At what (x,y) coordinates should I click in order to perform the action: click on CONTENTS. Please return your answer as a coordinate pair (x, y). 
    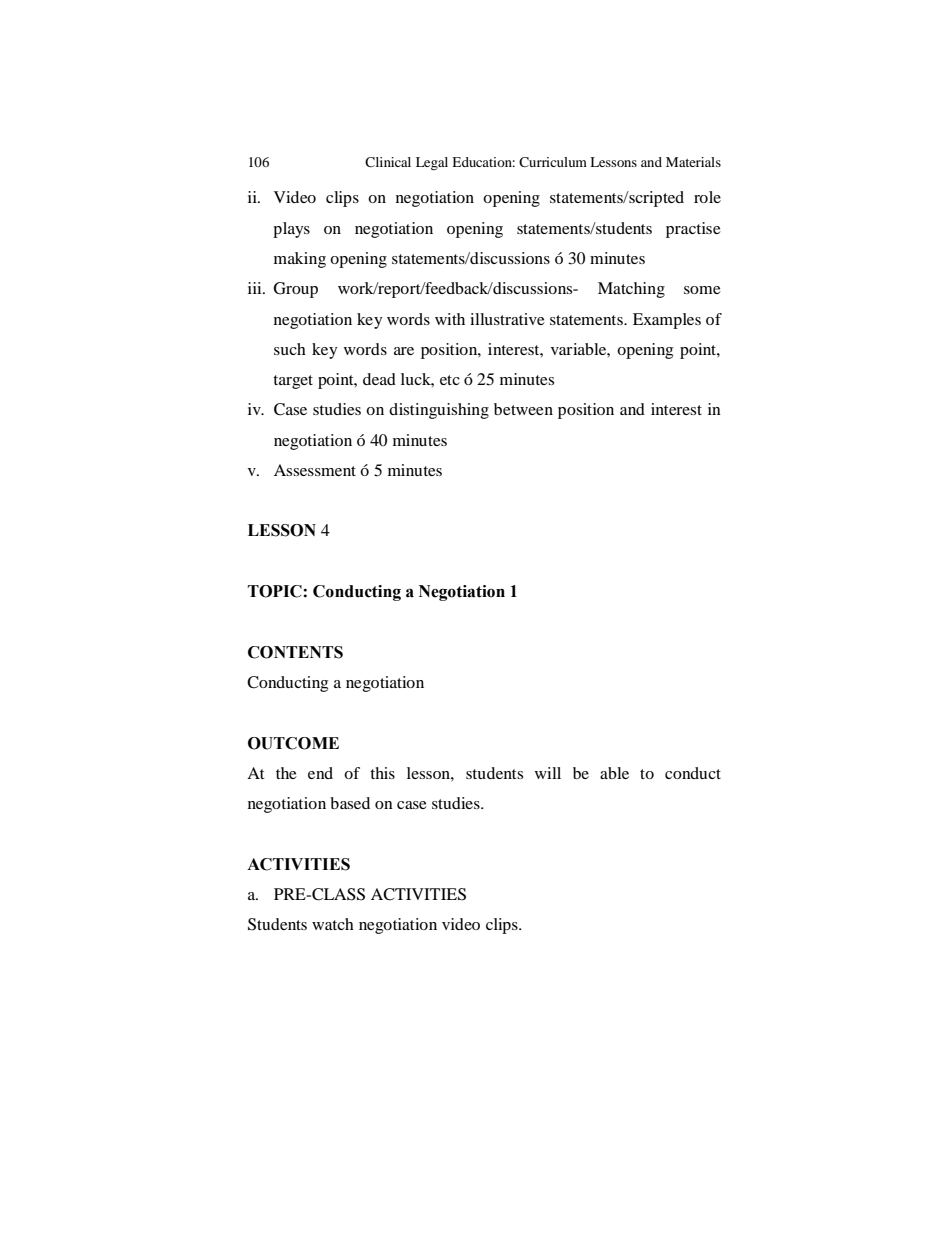
    Looking at the image, I should click on (295, 652).
